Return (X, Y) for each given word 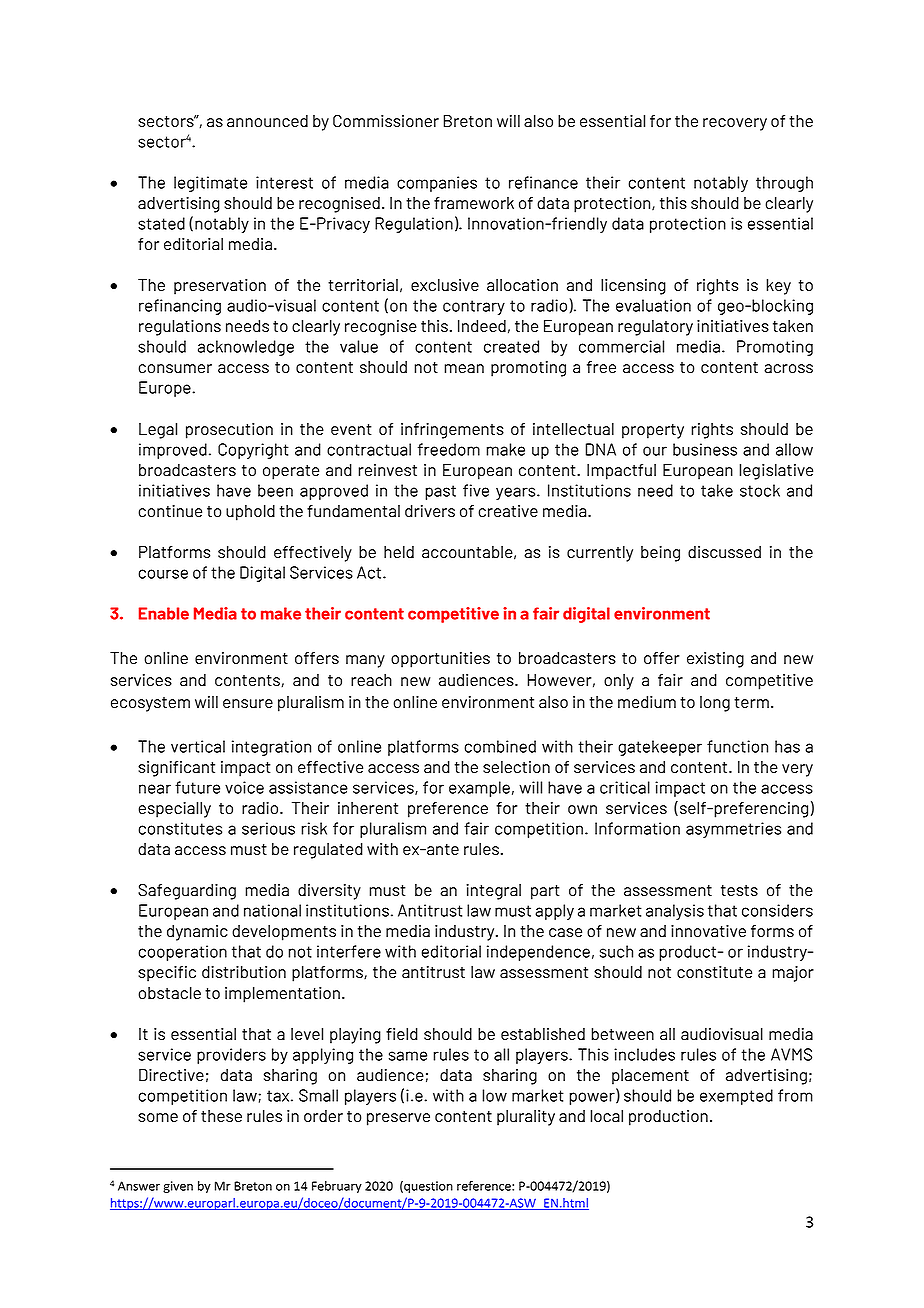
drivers (430, 511)
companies (437, 184)
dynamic (197, 933)
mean (464, 368)
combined (500, 746)
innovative (708, 931)
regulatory (655, 328)
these (221, 1116)
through (784, 184)
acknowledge (246, 348)
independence (538, 953)
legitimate (210, 184)
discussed (724, 552)
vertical (198, 746)
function (737, 746)
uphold (250, 513)
